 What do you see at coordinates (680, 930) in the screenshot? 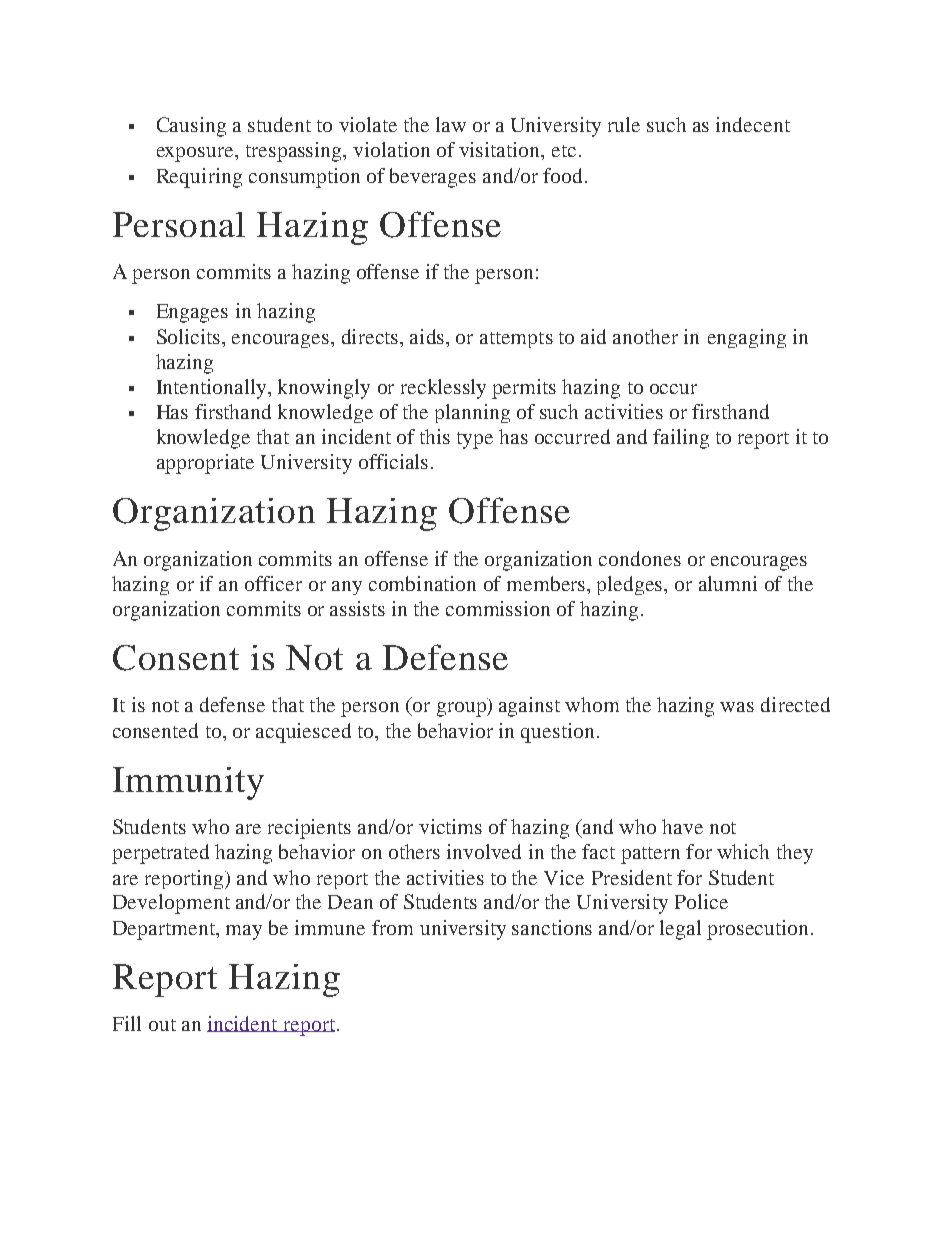
I see `legal` at bounding box center [680, 930].
